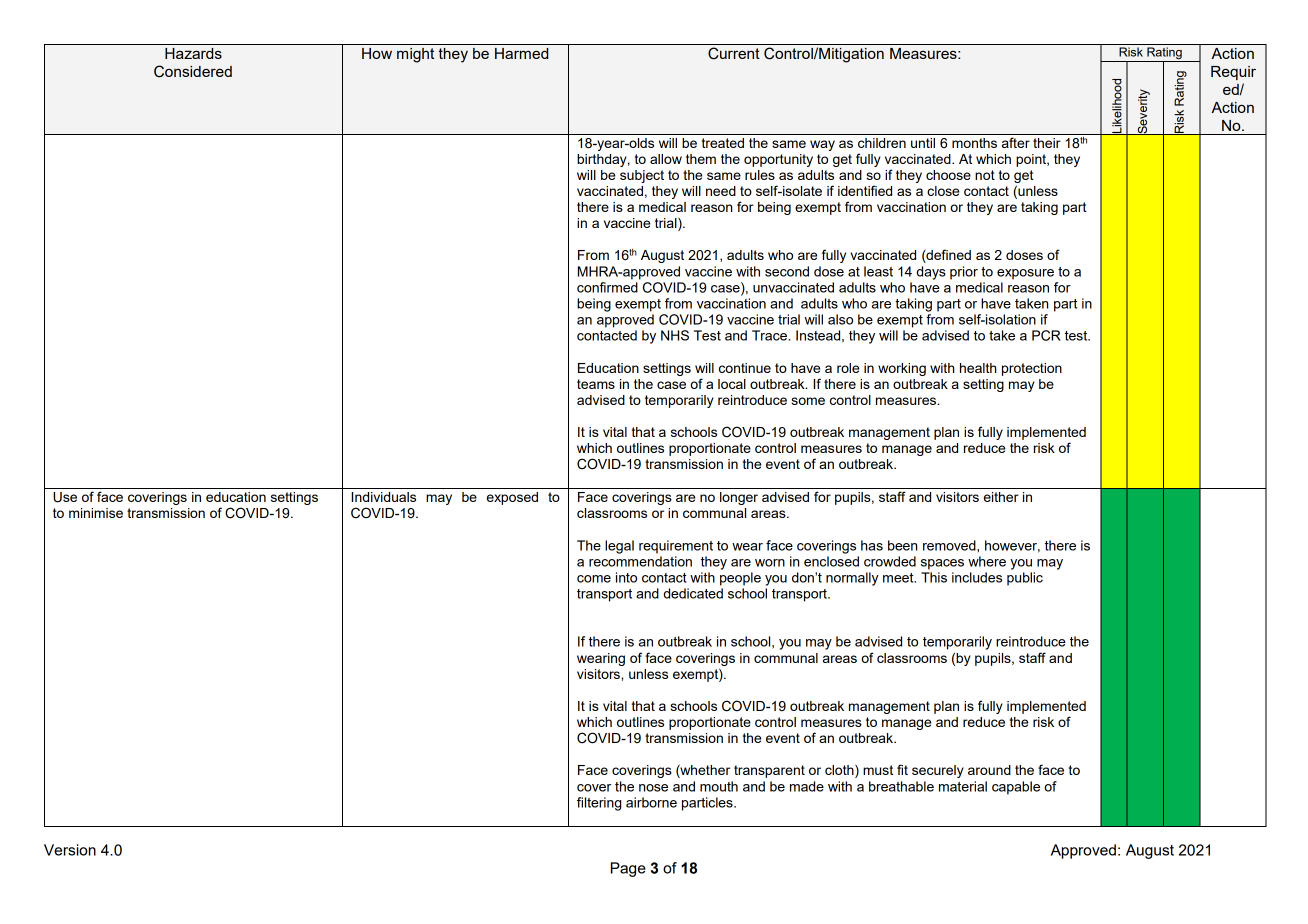 The width and height of the screenshot is (1308, 924). What do you see at coordinates (628, 869) in the screenshot?
I see `Page` at bounding box center [628, 869].
